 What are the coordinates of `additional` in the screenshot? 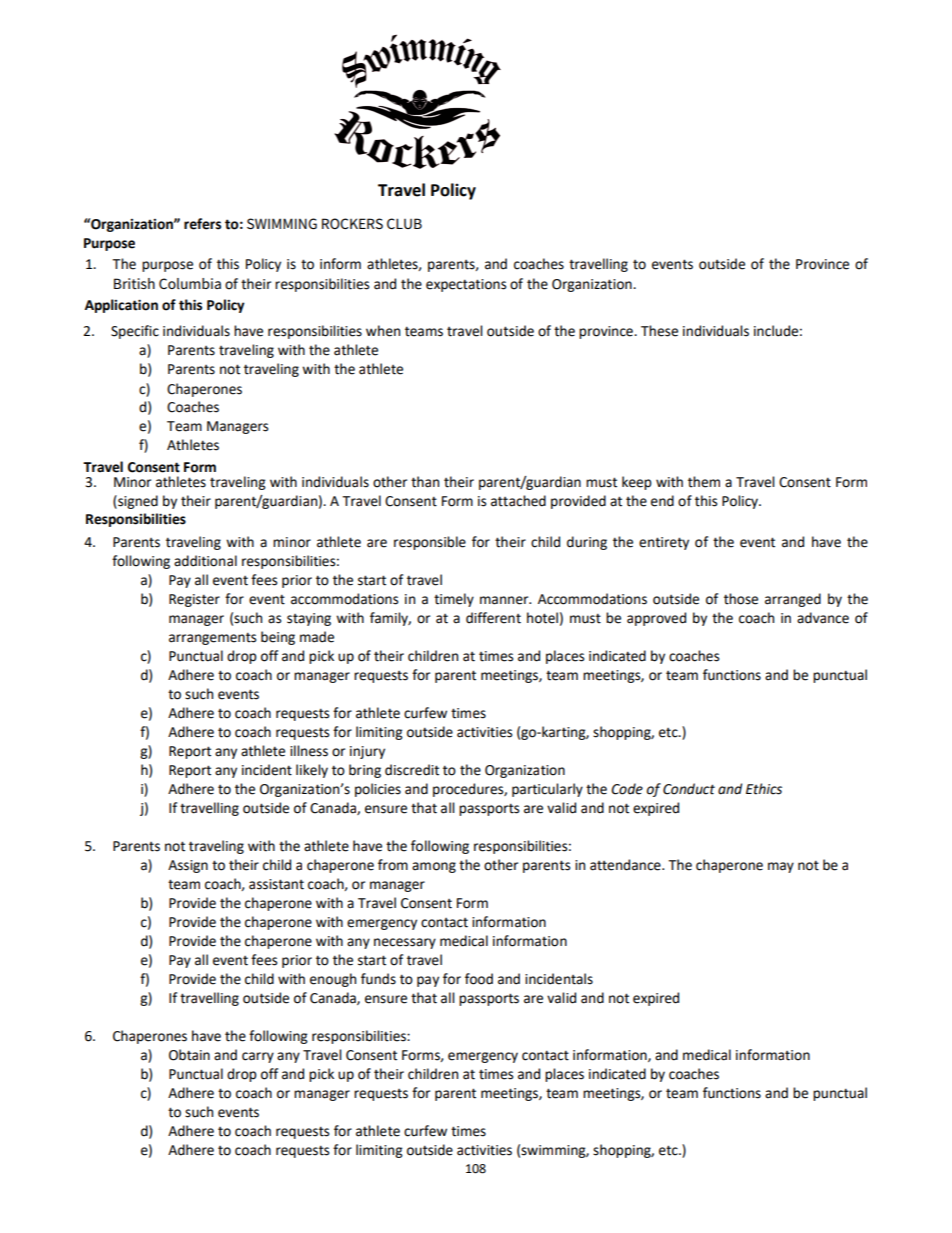 It's located at (205, 561).
